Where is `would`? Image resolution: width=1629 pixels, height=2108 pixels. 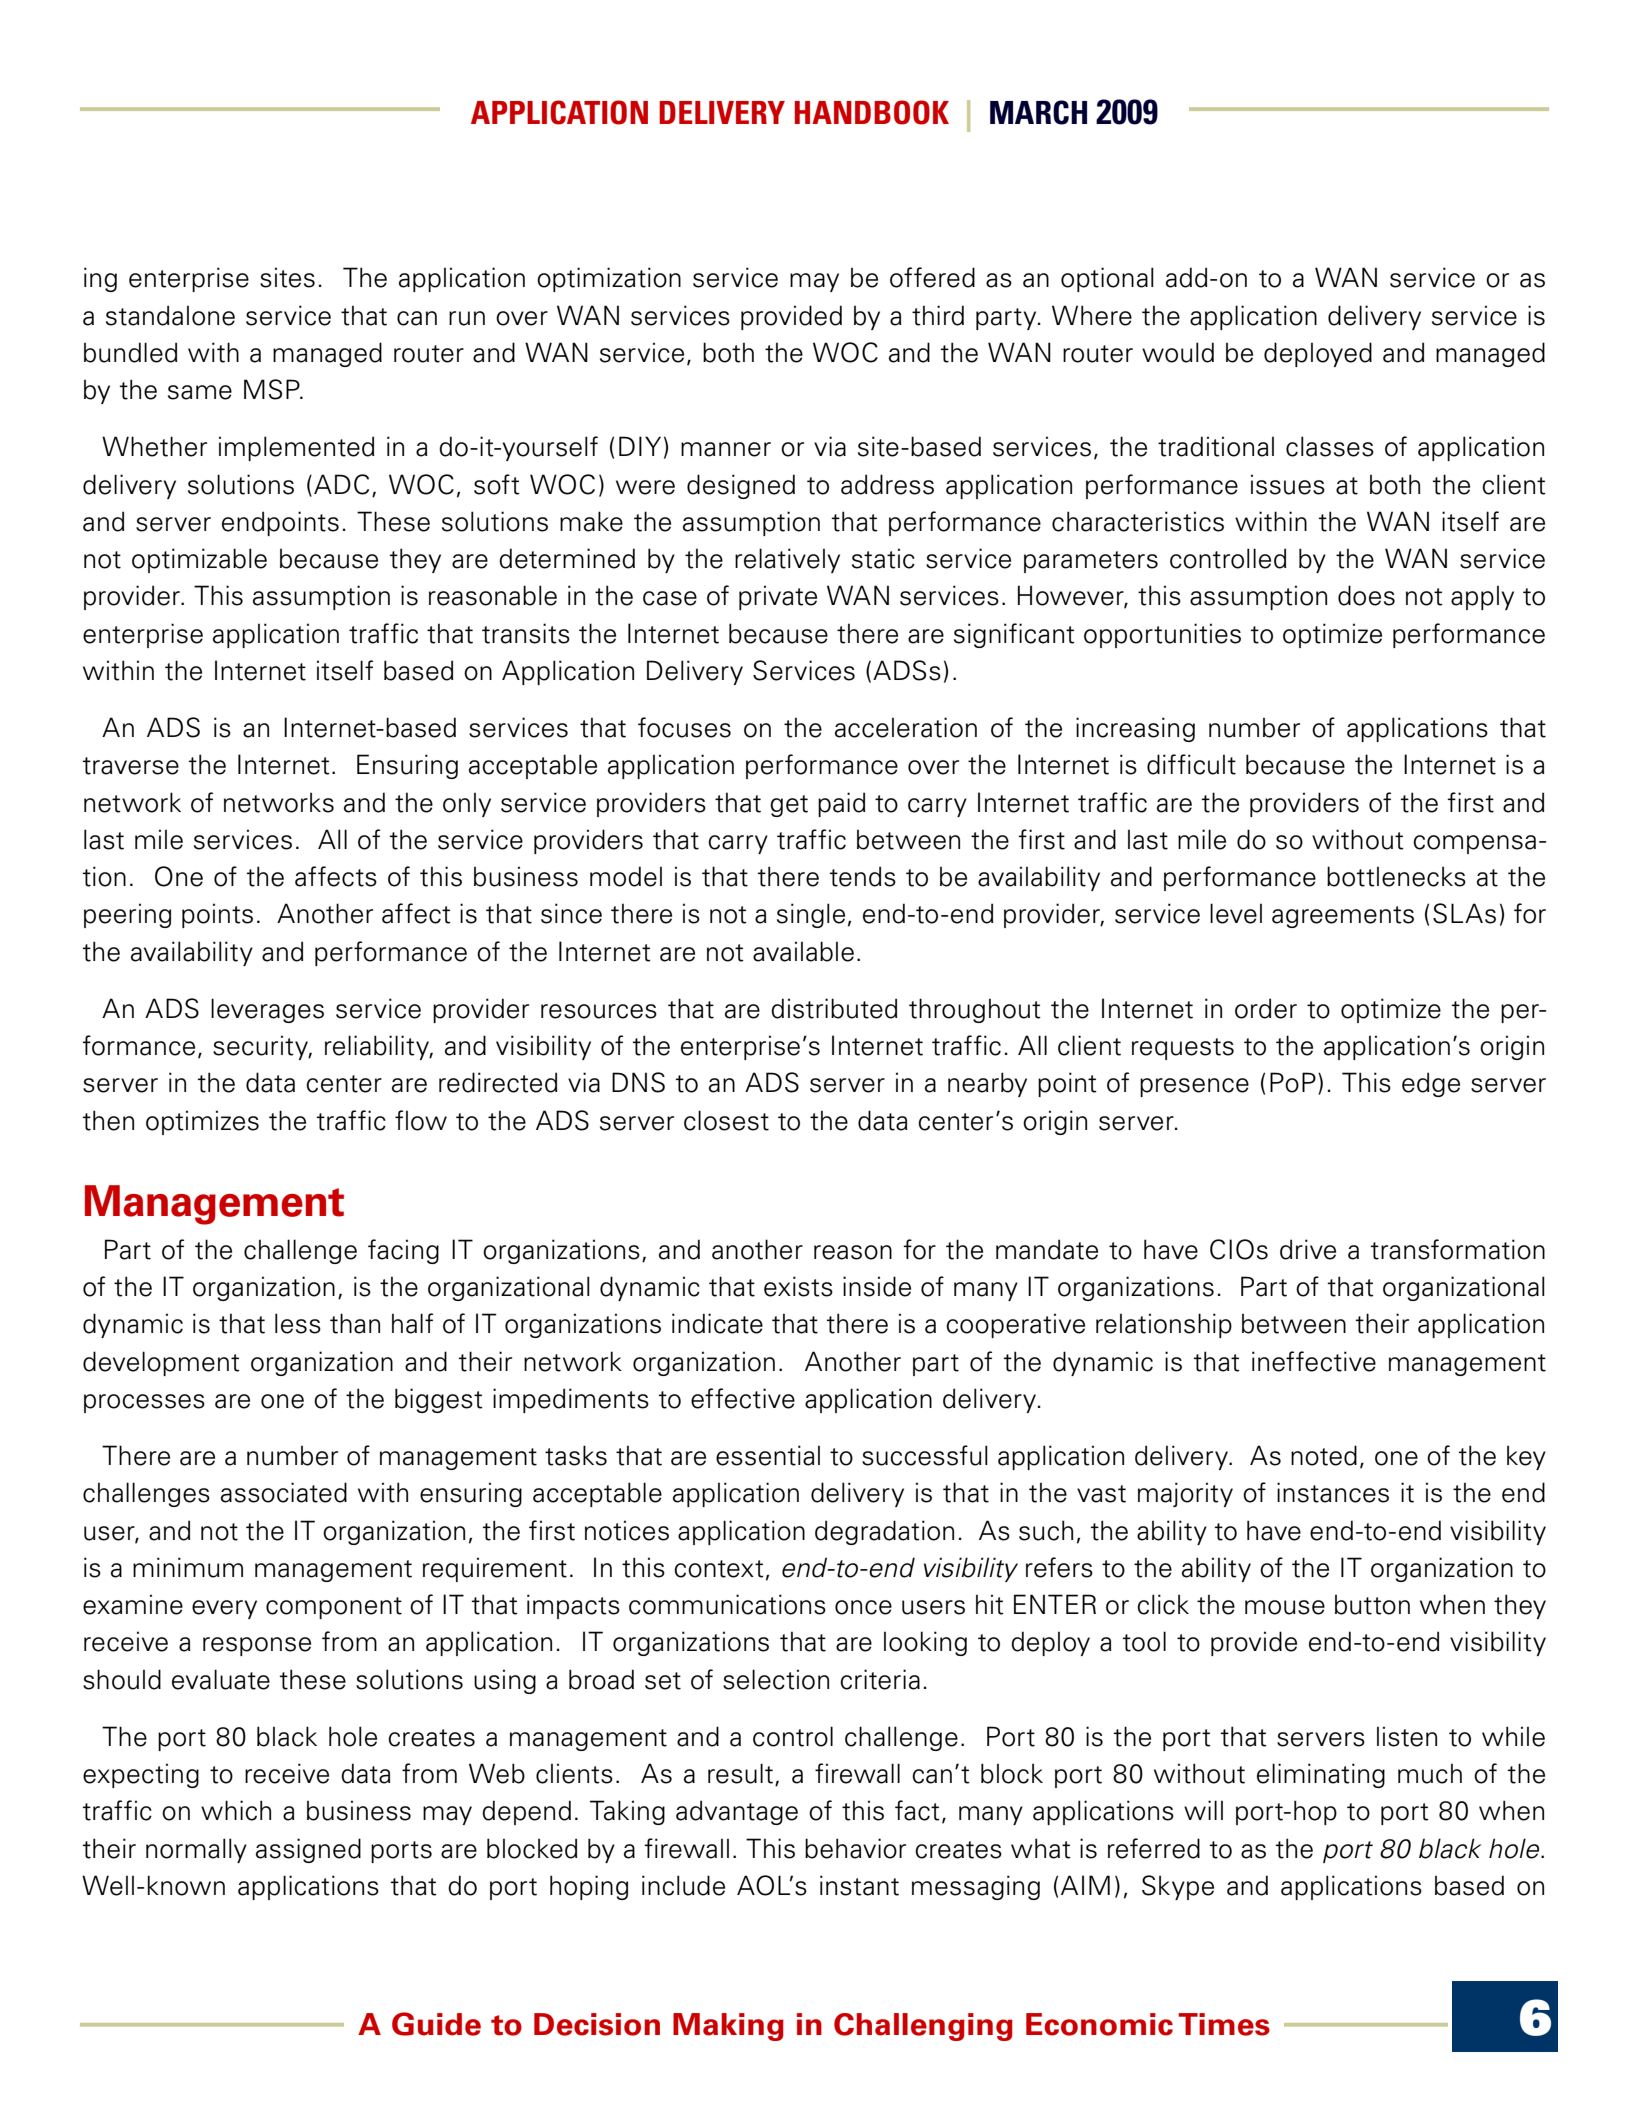 would is located at coordinates (1178, 352).
